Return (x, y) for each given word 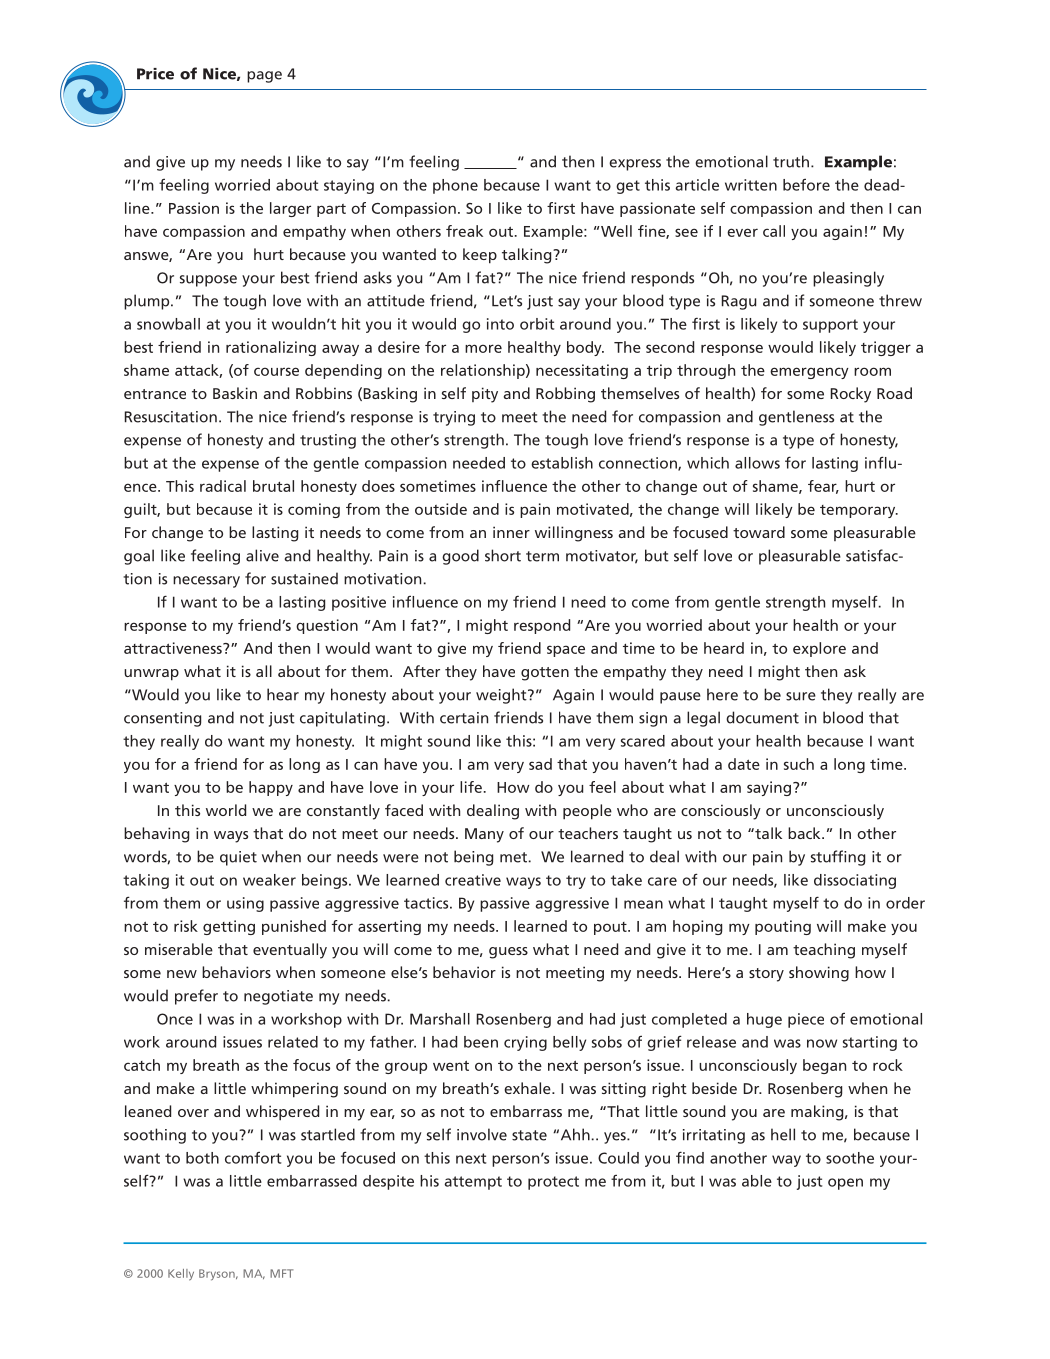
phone (455, 186)
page (264, 77)
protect (553, 1183)
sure (801, 696)
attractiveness (174, 648)
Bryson (218, 1275)
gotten (545, 674)
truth (791, 161)
